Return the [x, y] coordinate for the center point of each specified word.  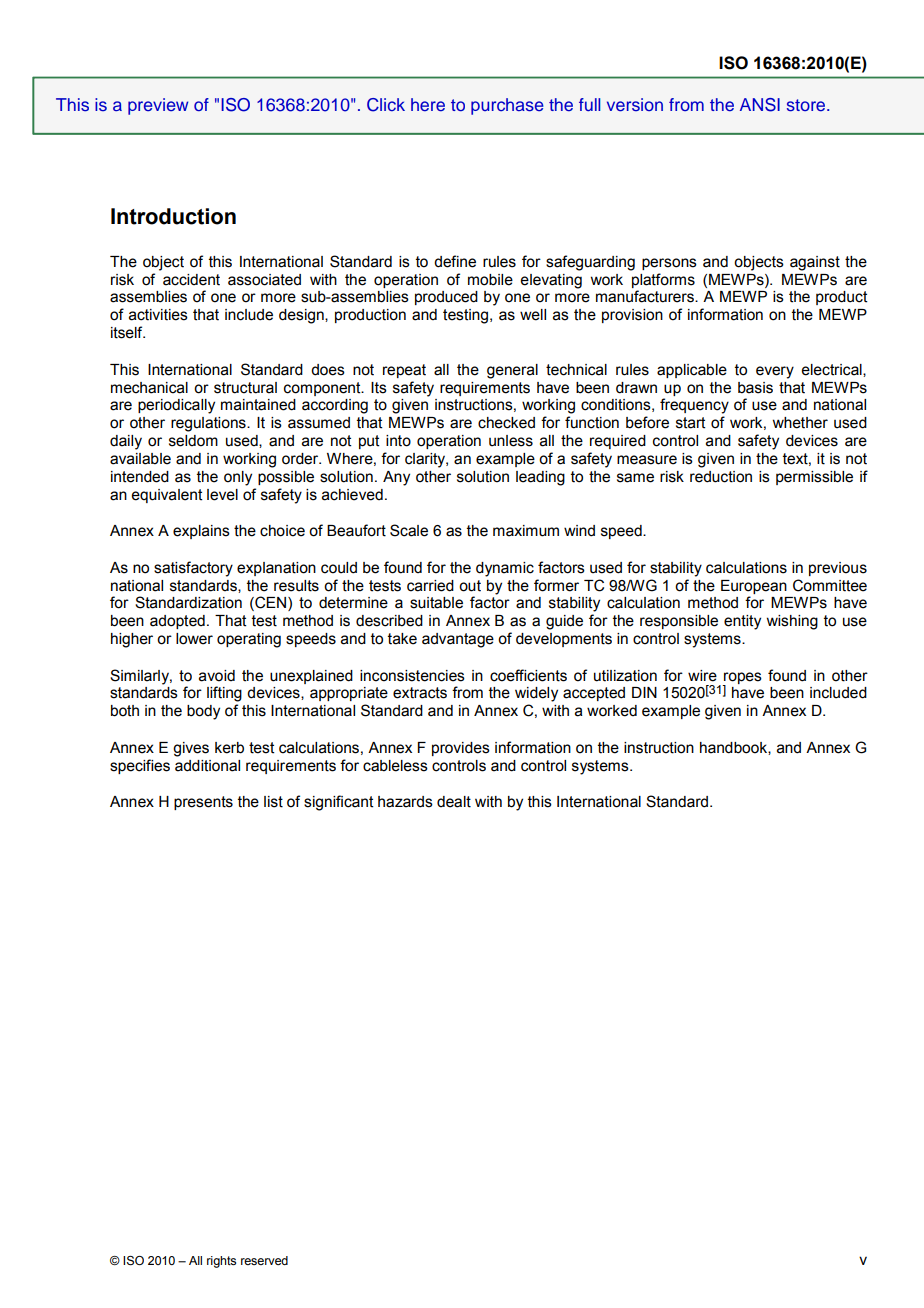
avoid [217, 676]
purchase [507, 106]
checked [506, 423]
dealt [454, 802]
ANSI [760, 105]
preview [158, 106]
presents [203, 803]
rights [221, 1262]
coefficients [528, 675]
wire [702, 676]
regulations [209, 424]
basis [755, 388]
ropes [742, 679]
